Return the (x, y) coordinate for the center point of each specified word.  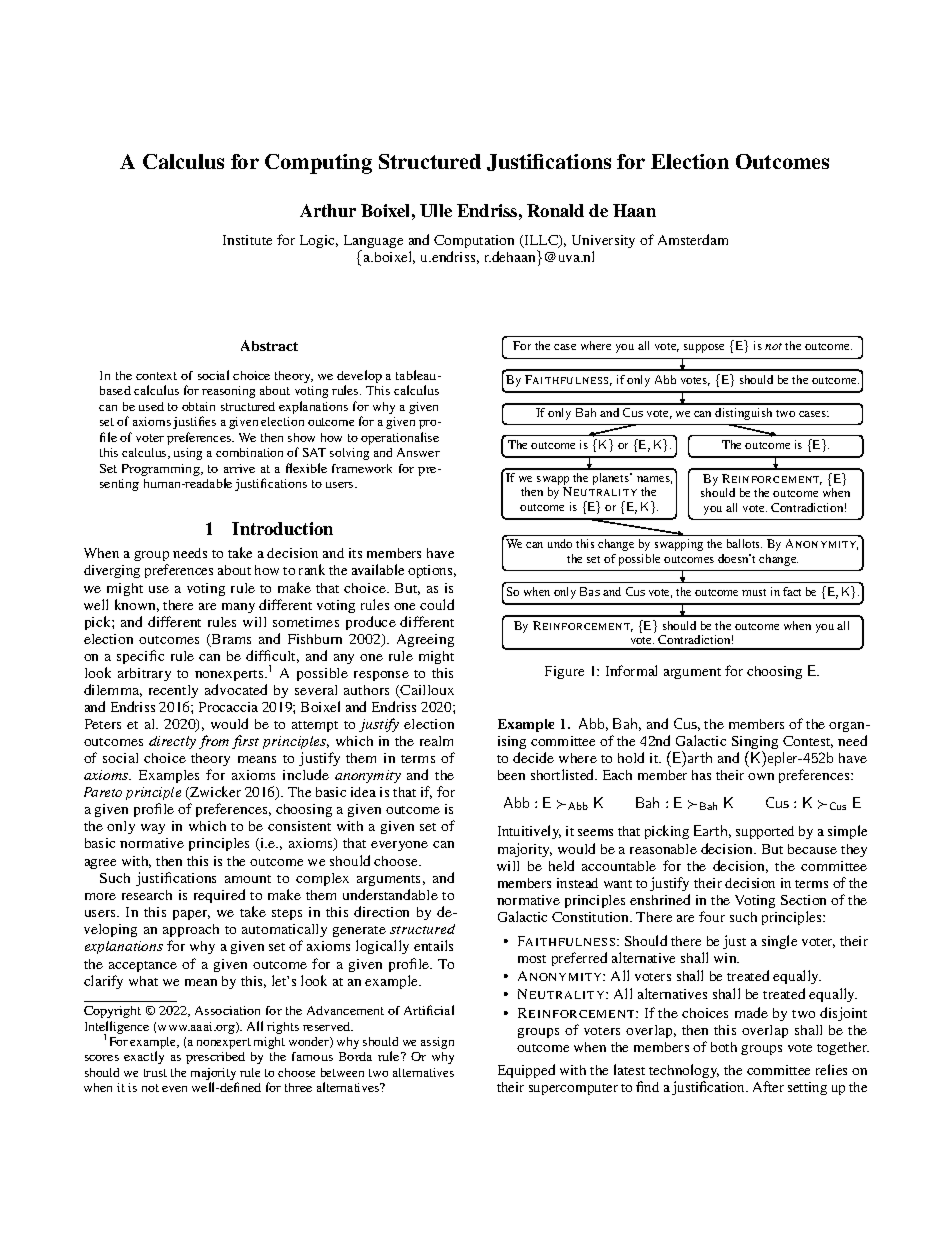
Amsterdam (693, 239)
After (768, 1086)
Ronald (555, 210)
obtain (198, 406)
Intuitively (529, 832)
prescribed (215, 1058)
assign (437, 1043)
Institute (247, 240)
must (754, 592)
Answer (418, 452)
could (437, 604)
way (153, 829)
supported (765, 832)
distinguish (743, 414)
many (238, 608)
